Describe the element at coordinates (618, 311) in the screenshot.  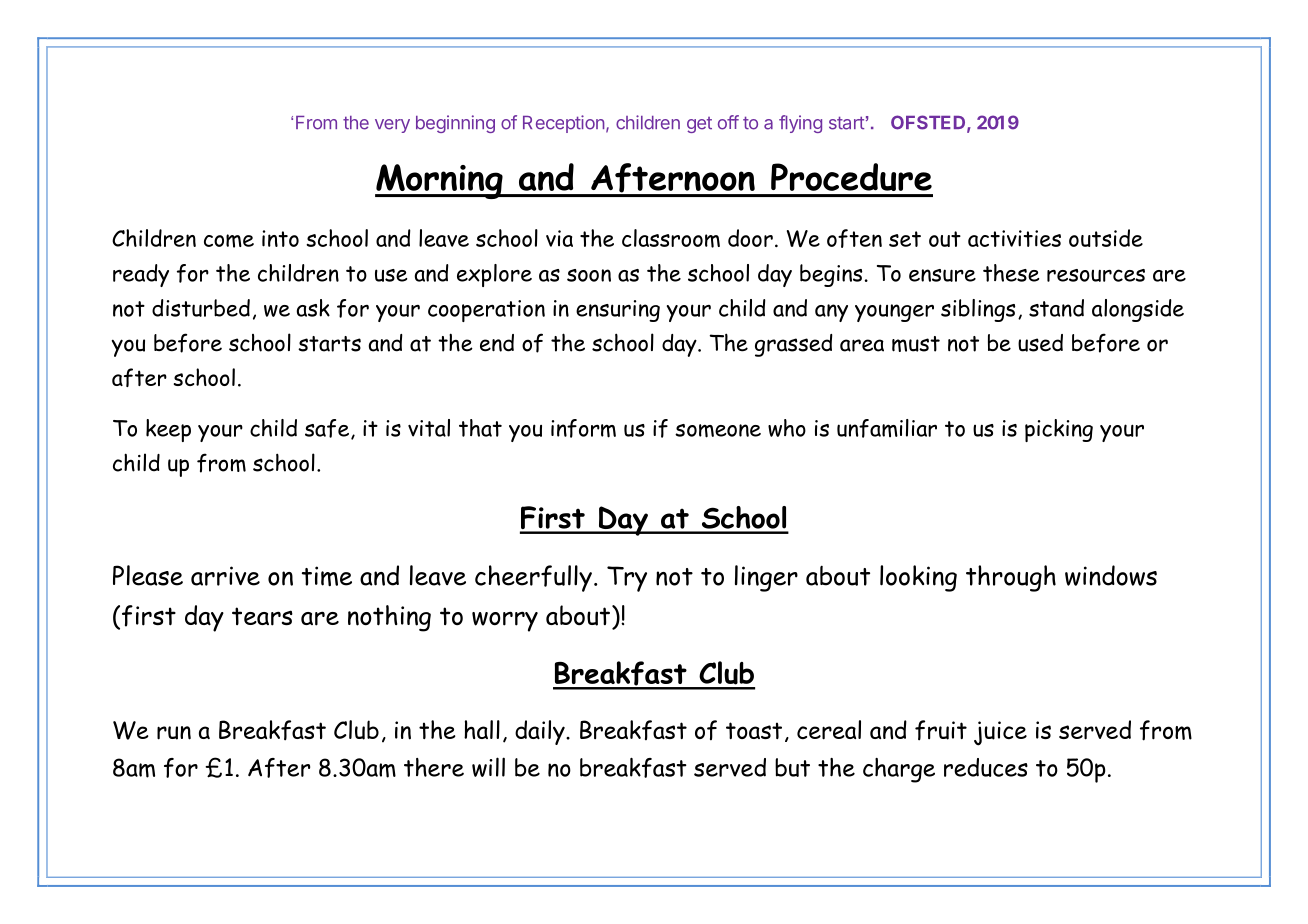
I see `ensuring` at that location.
